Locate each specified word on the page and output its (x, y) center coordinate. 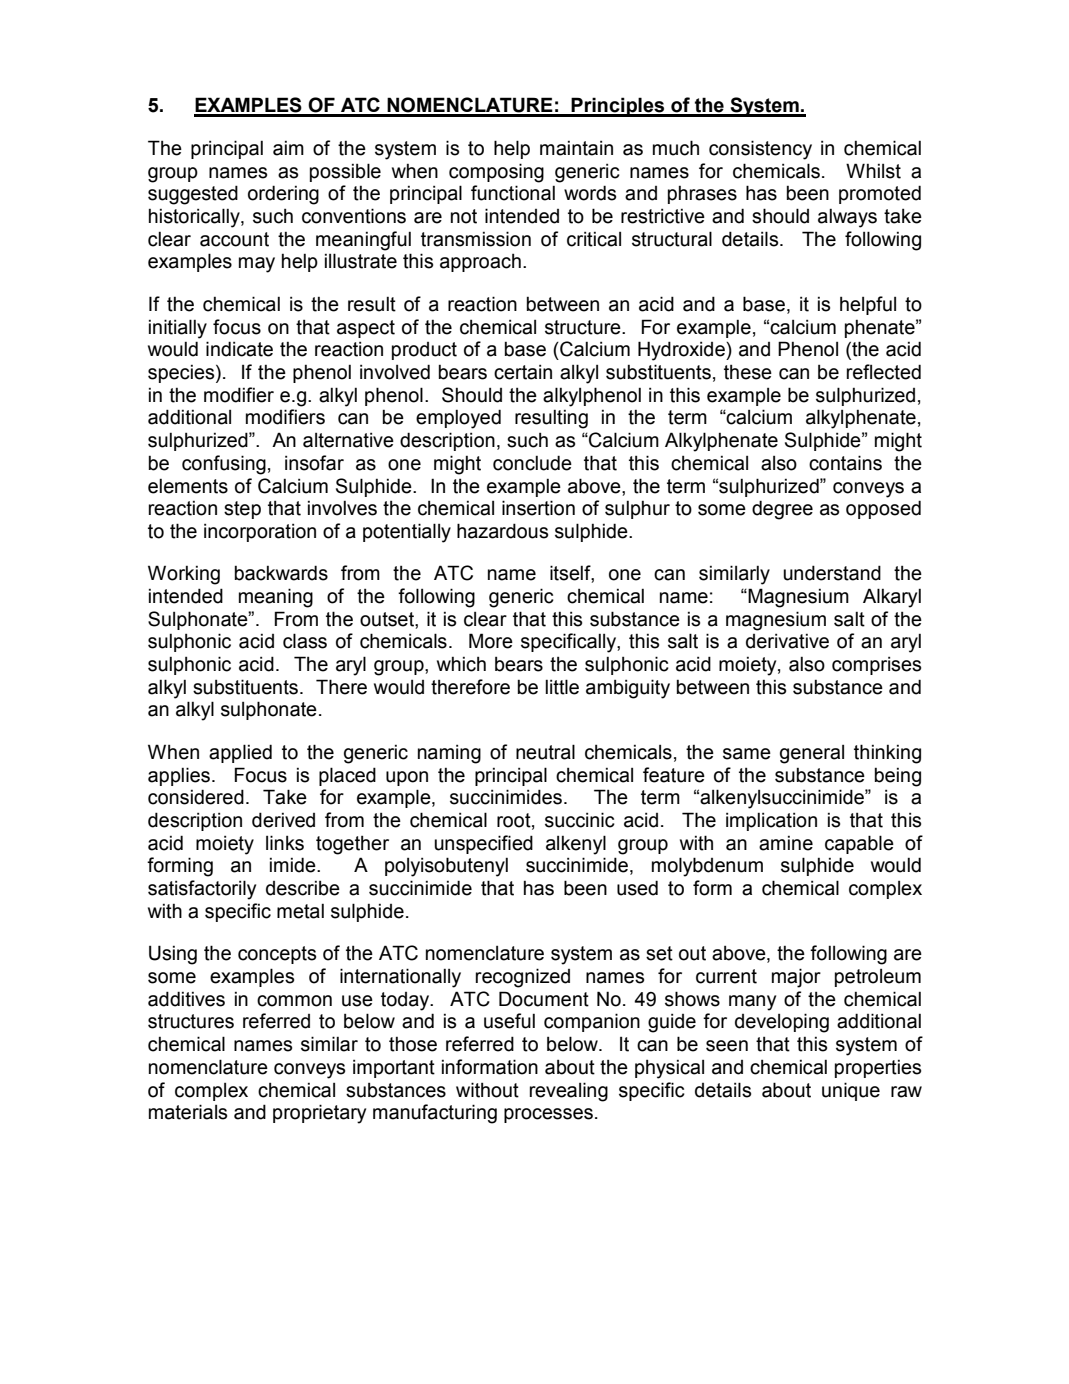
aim (288, 148)
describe (303, 888)
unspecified (483, 844)
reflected (884, 372)
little (562, 687)
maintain (576, 148)
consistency (760, 150)
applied (240, 753)
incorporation (260, 532)
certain (523, 372)
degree (782, 510)
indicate (239, 349)
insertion (538, 508)
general (812, 754)
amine (786, 843)
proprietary (319, 1114)
